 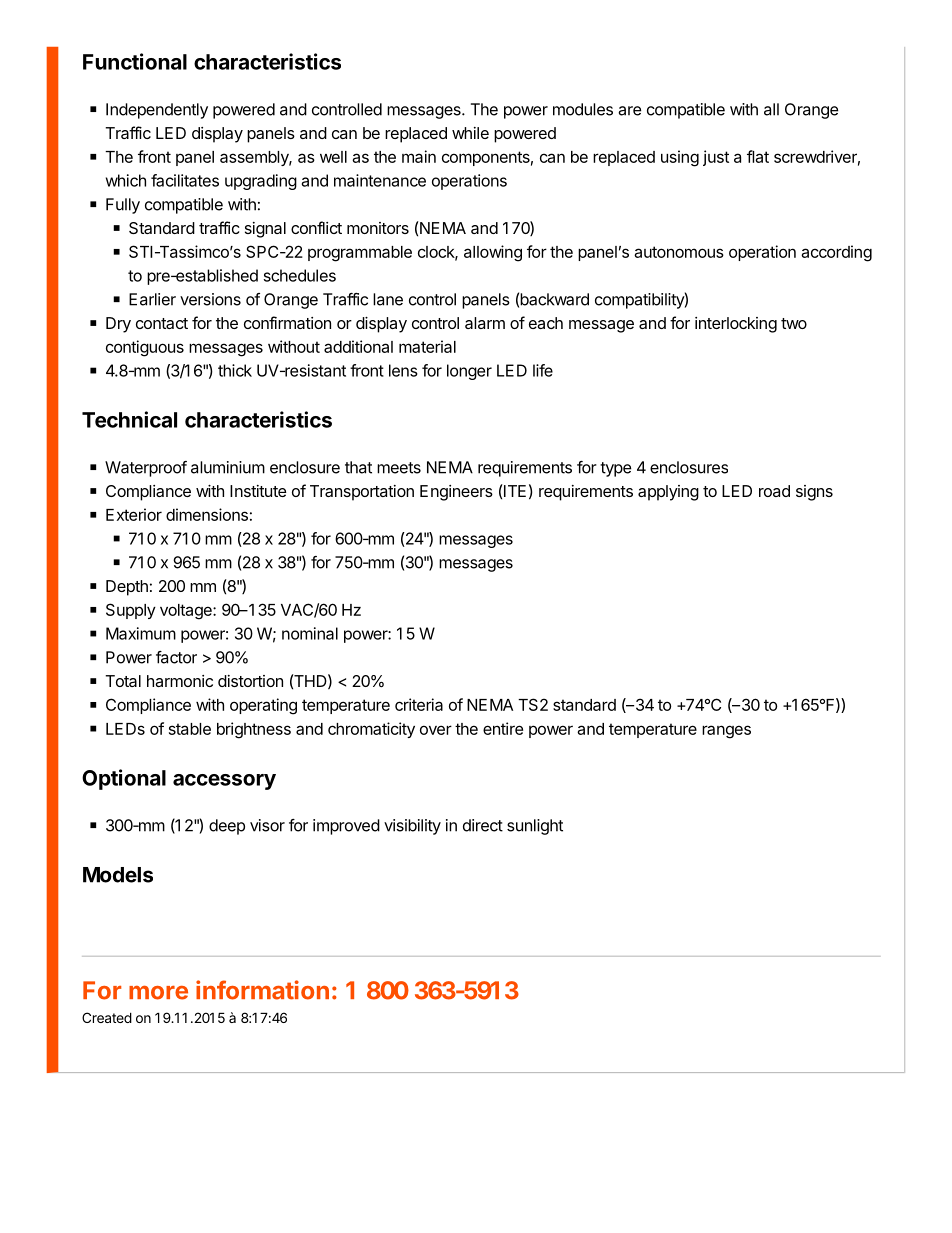 I want to click on while, so click(x=470, y=133).
